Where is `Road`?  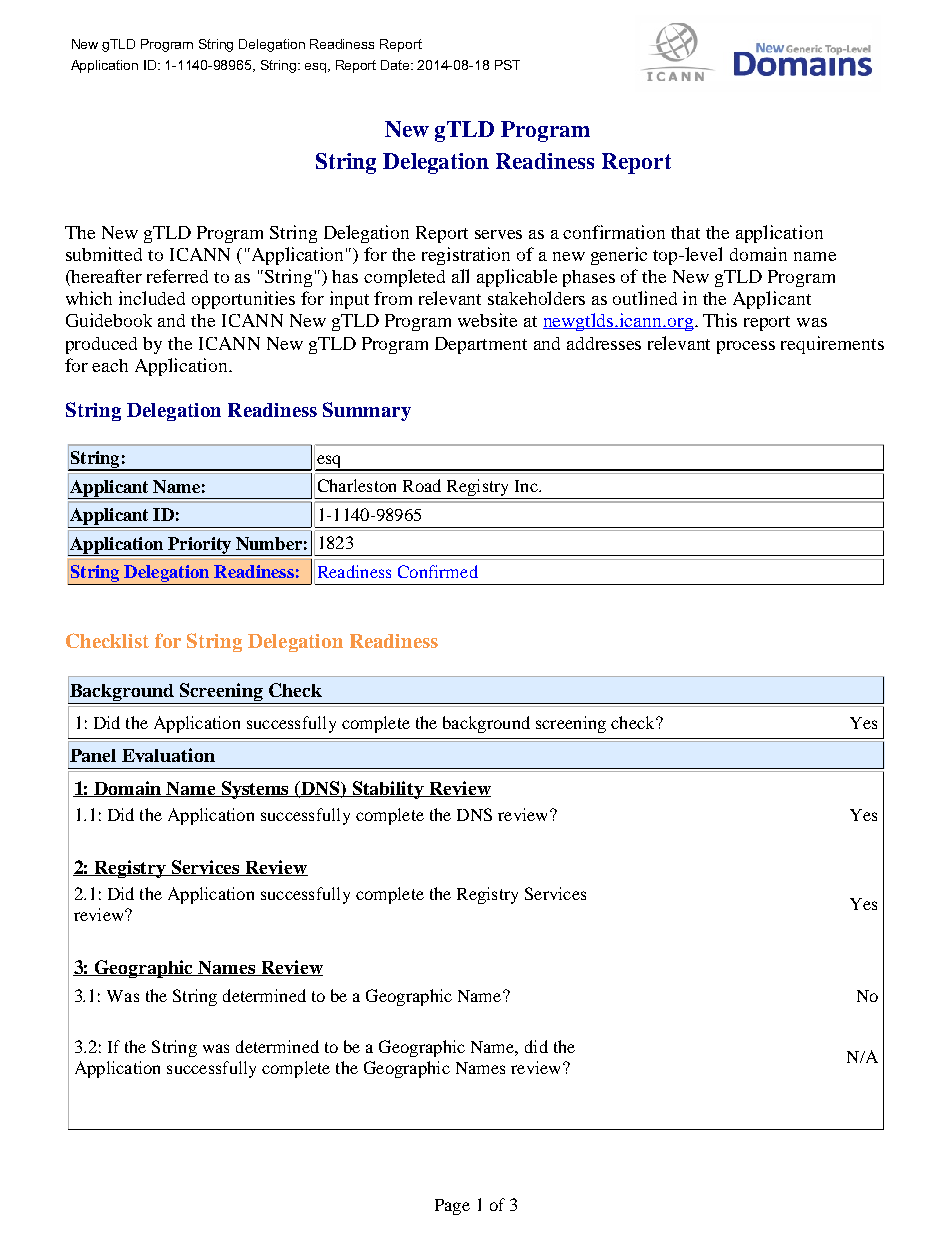 Road is located at coordinates (422, 485).
